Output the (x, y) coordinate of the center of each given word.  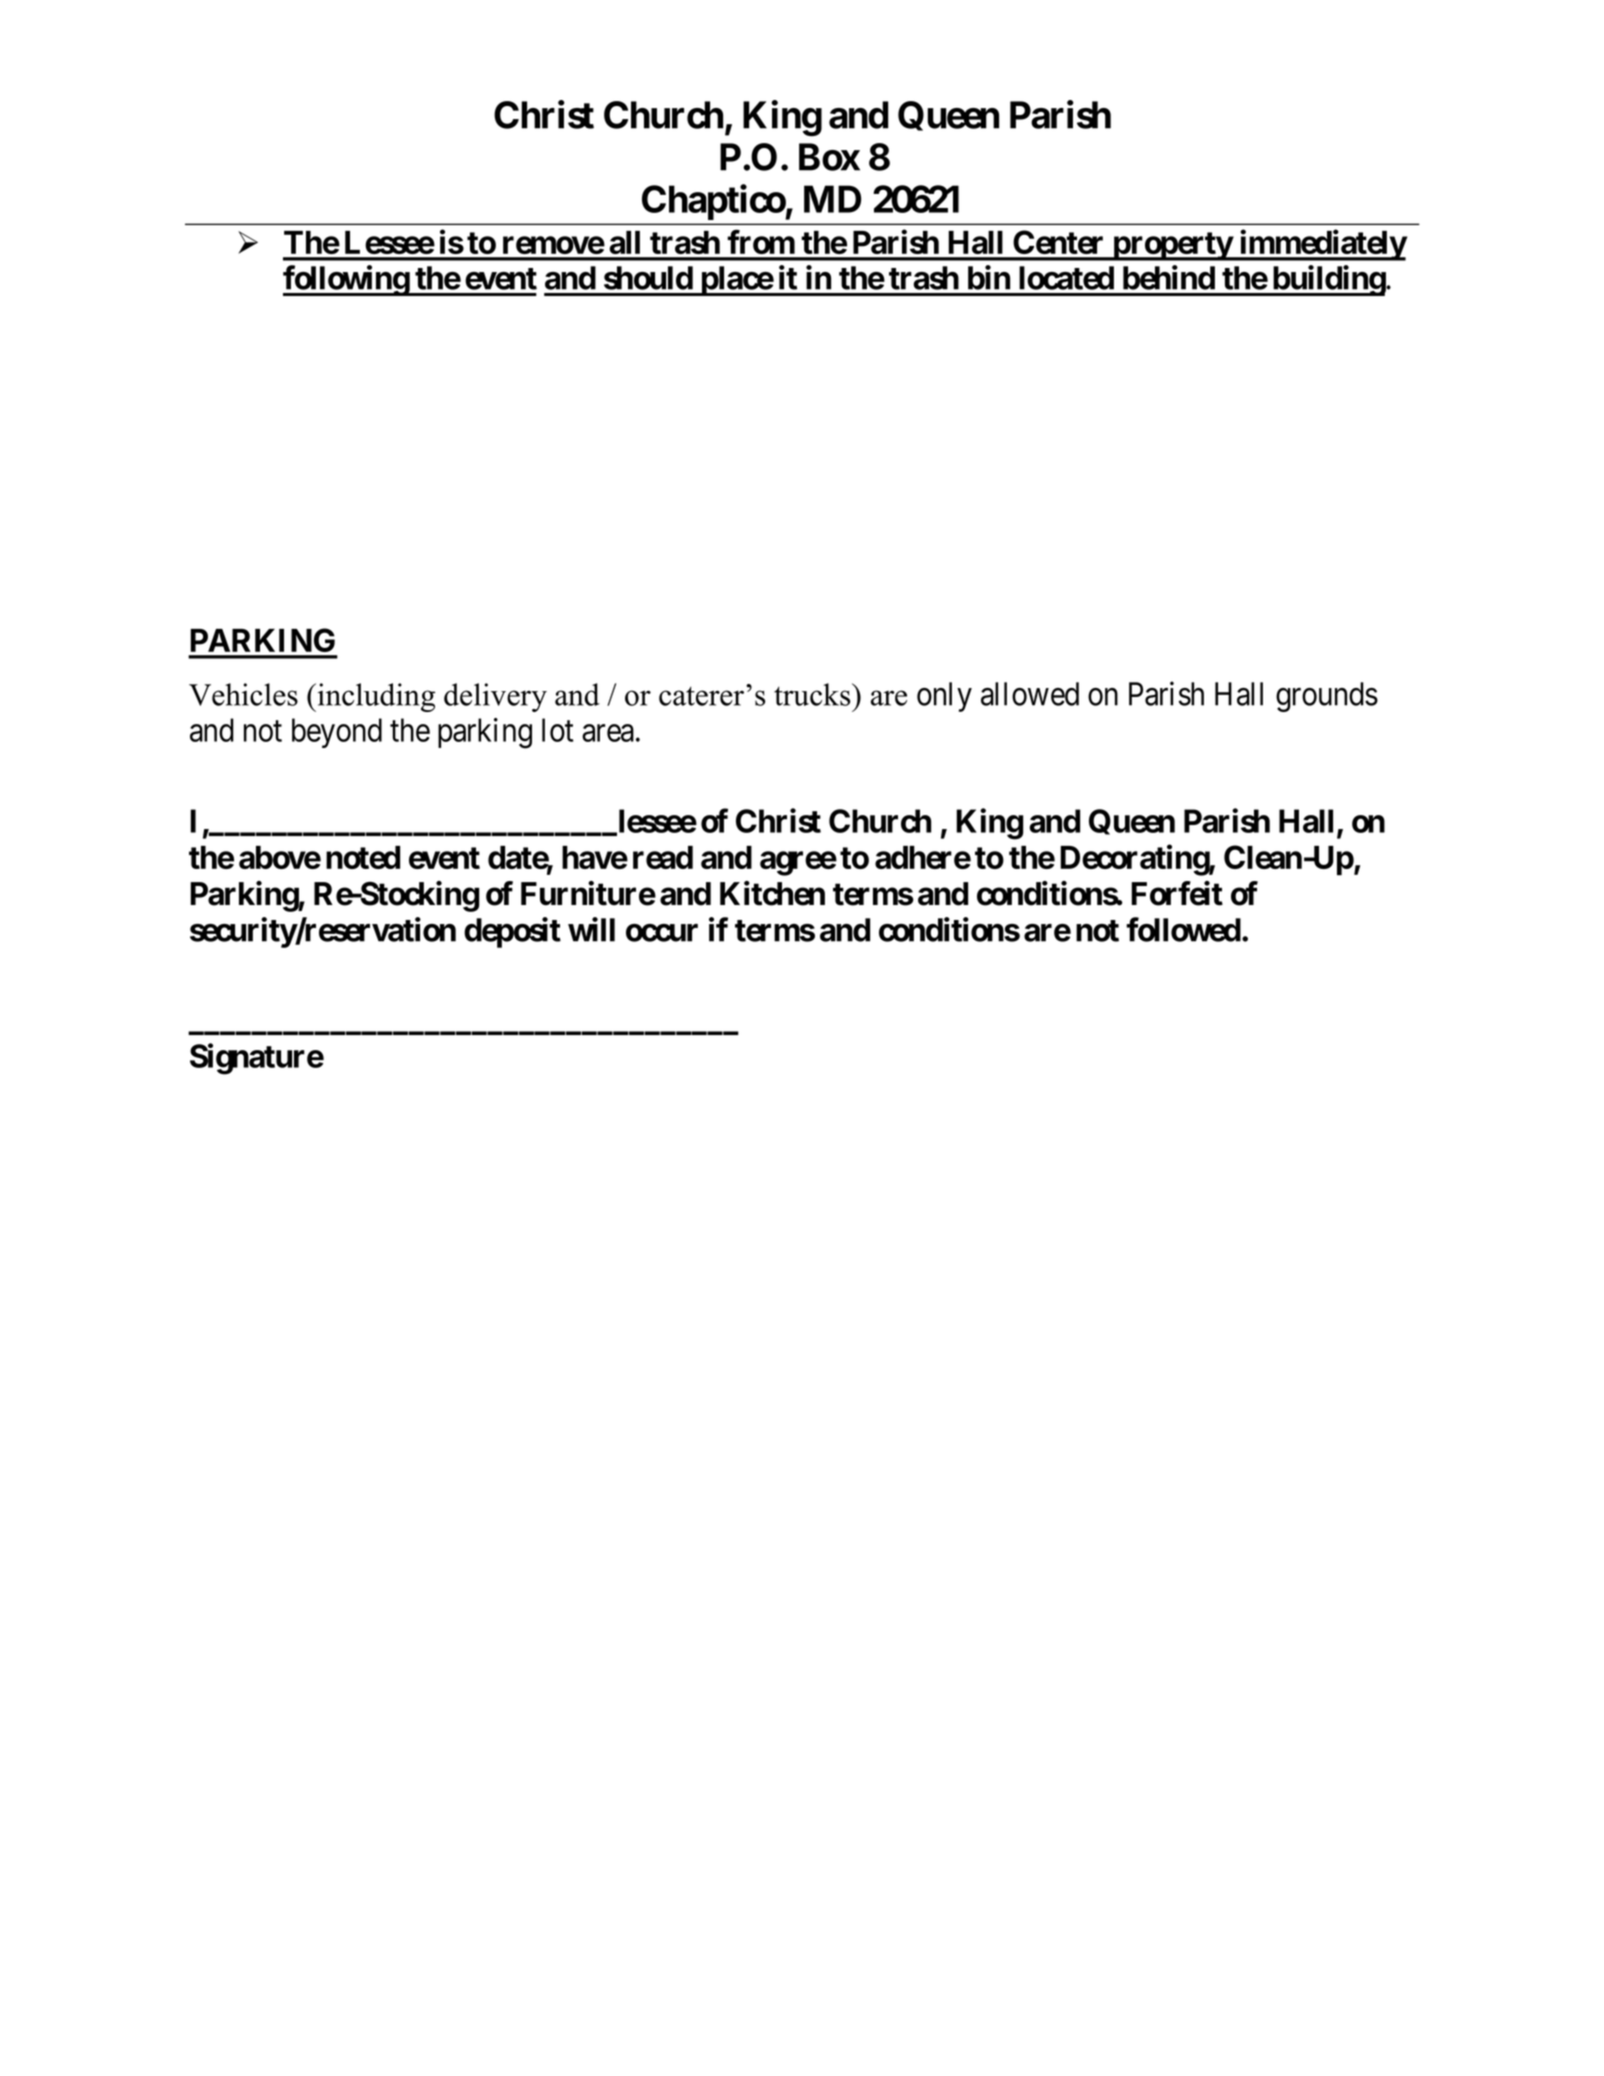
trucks (813, 694)
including (375, 697)
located (1066, 278)
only (944, 697)
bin (989, 277)
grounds (1327, 697)
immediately (1322, 245)
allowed (1030, 694)
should (648, 278)
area (608, 733)
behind (1169, 277)
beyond (337, 733)
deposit (512, 932)
